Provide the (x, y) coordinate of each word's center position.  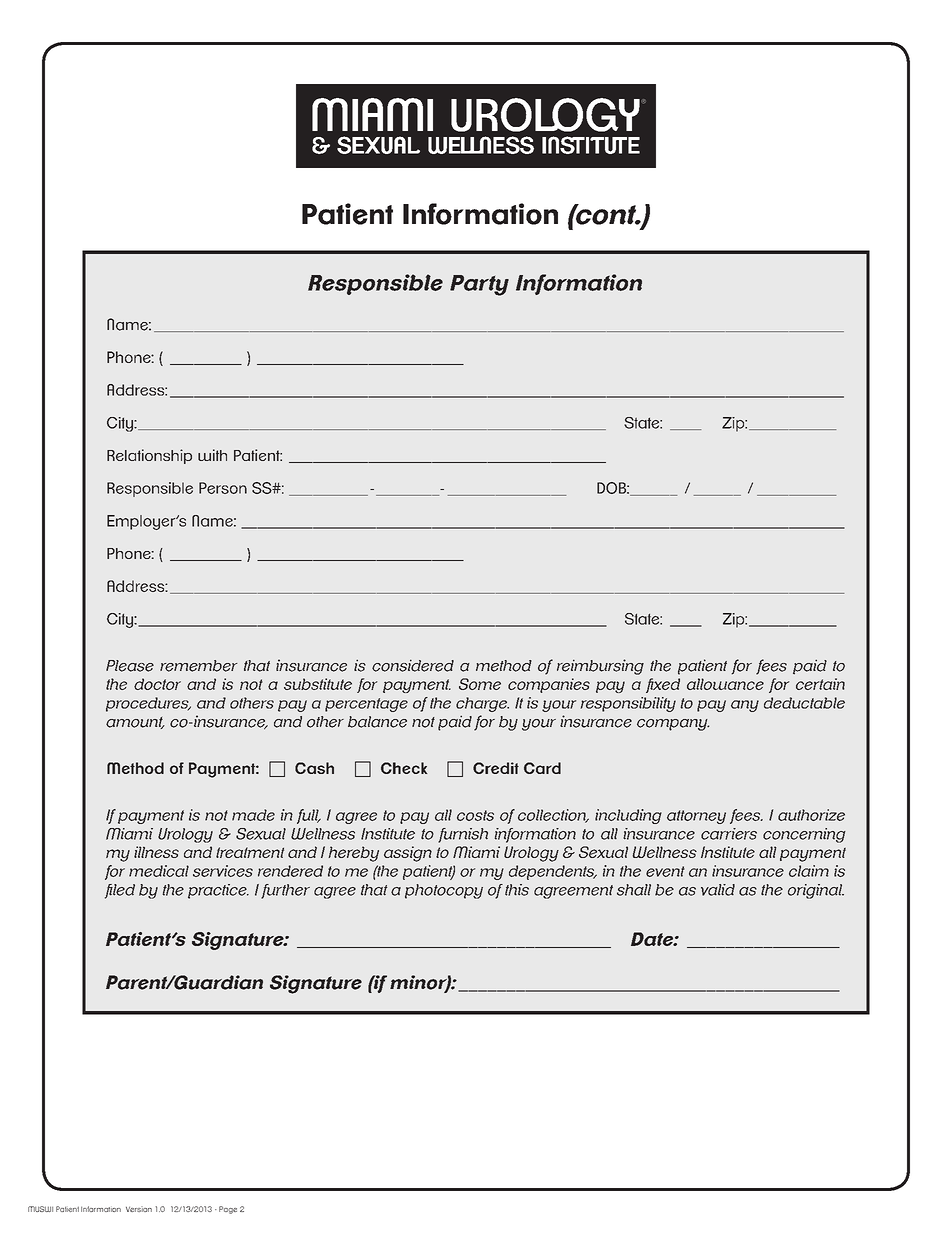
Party (479, 285)
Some (480, 684)
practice (218, 891)
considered (413, 665)
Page (228, 1210)
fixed (663, 685)
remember (199, 666)
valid (718, 890)
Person (223, 488)
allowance (725, 684)
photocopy (444, 891)
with (212, 455)
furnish (463, 835)
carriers (729, 834)
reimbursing (600, 667)
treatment (250, 852)
